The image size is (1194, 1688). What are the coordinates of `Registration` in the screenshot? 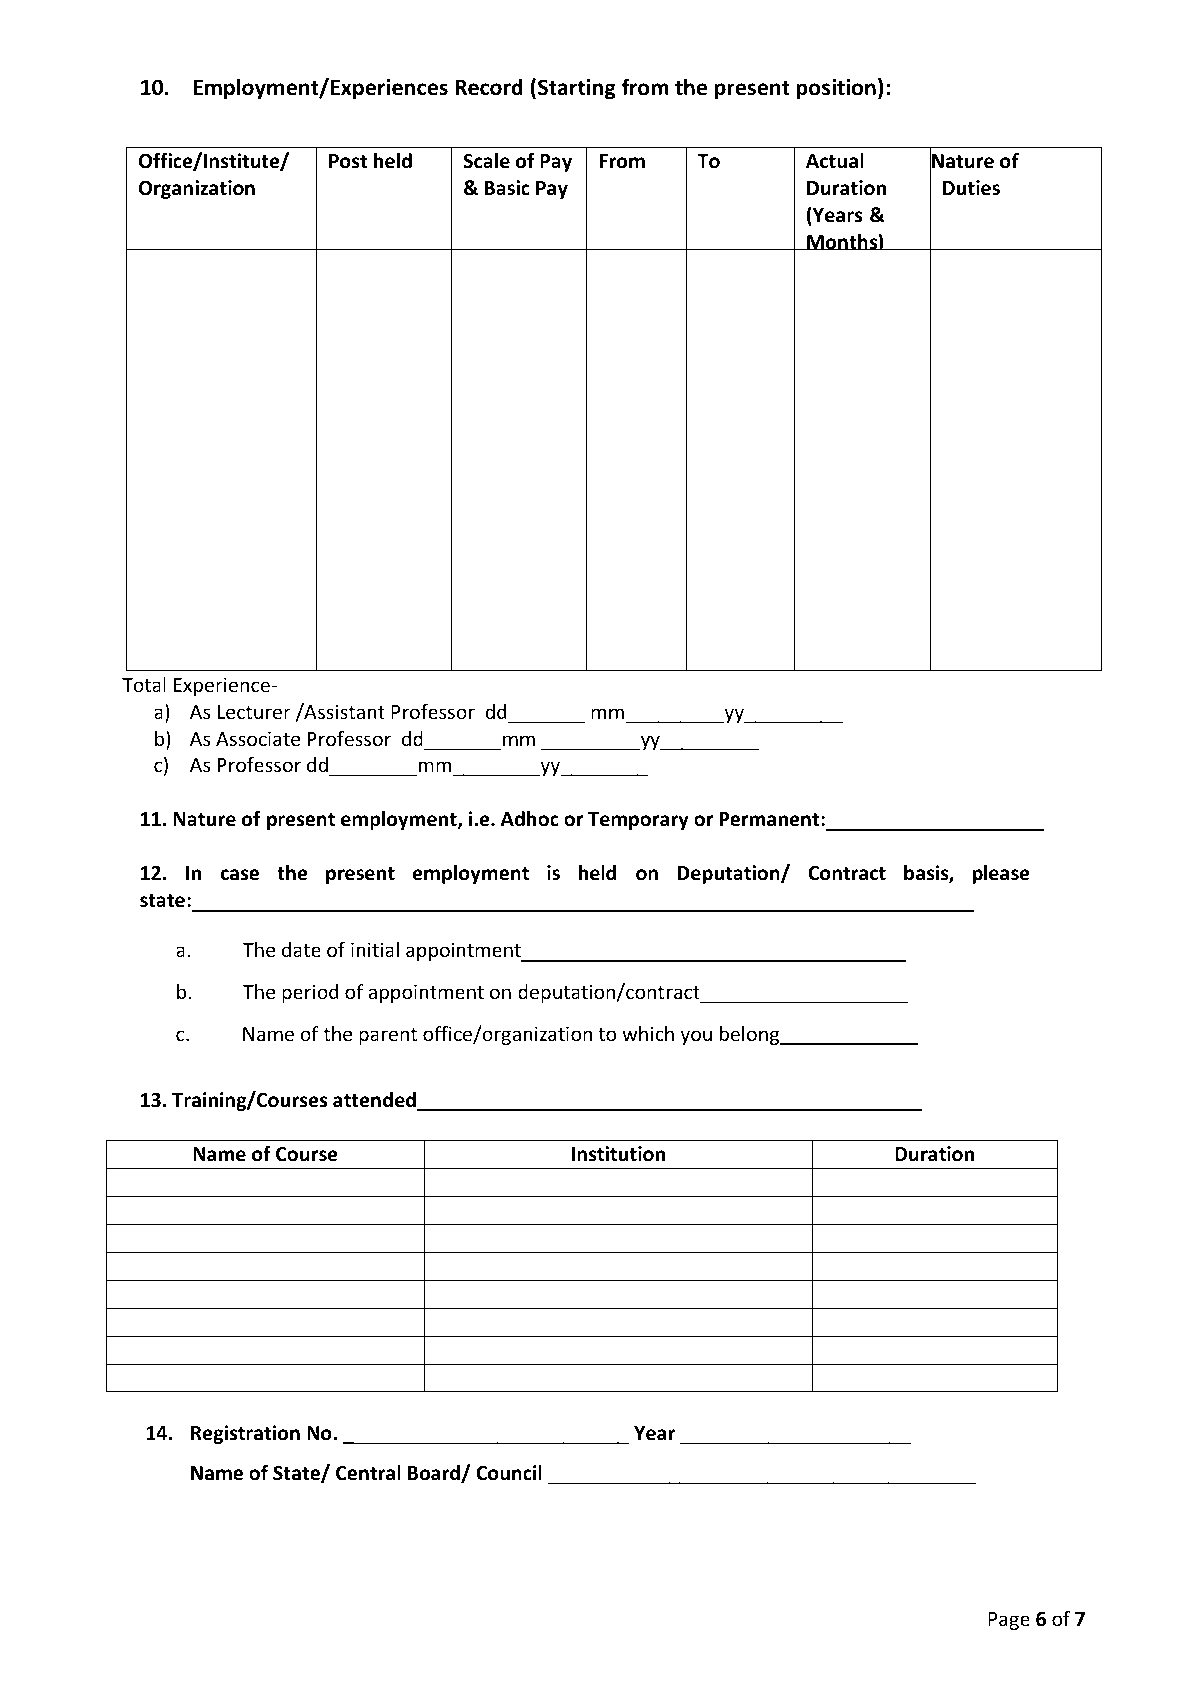 It's located at (245, 1434).
